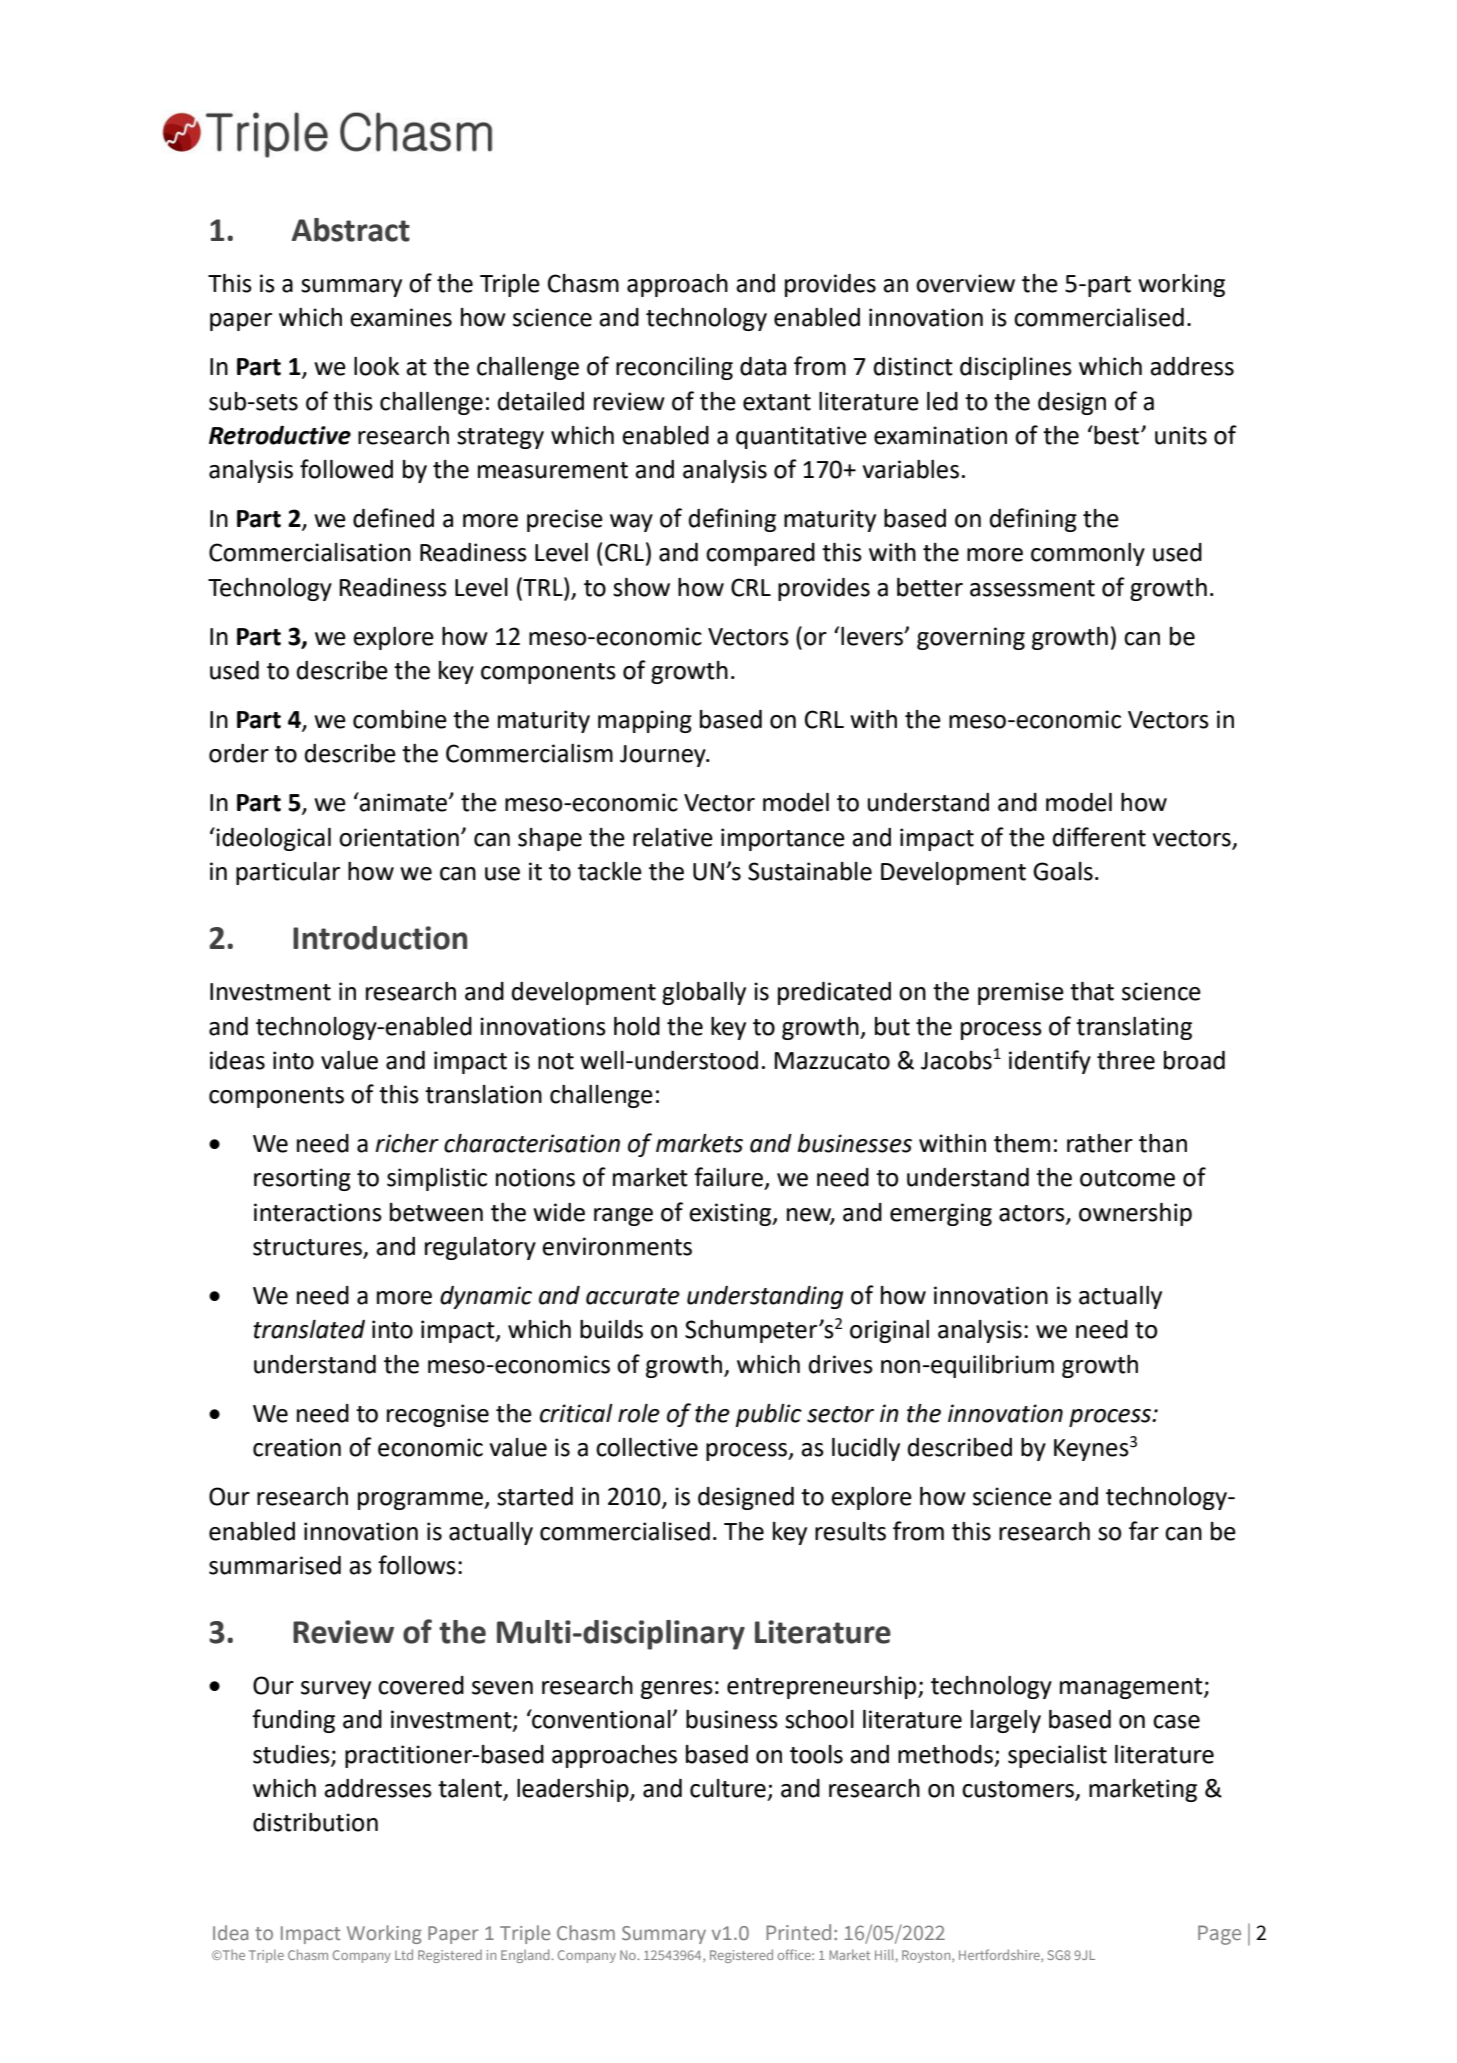 The width and height of the screenshot is (1457, 2063). Describe the element at coordinates (407, 1143) in the screenshot. I see `richer` at that location.
